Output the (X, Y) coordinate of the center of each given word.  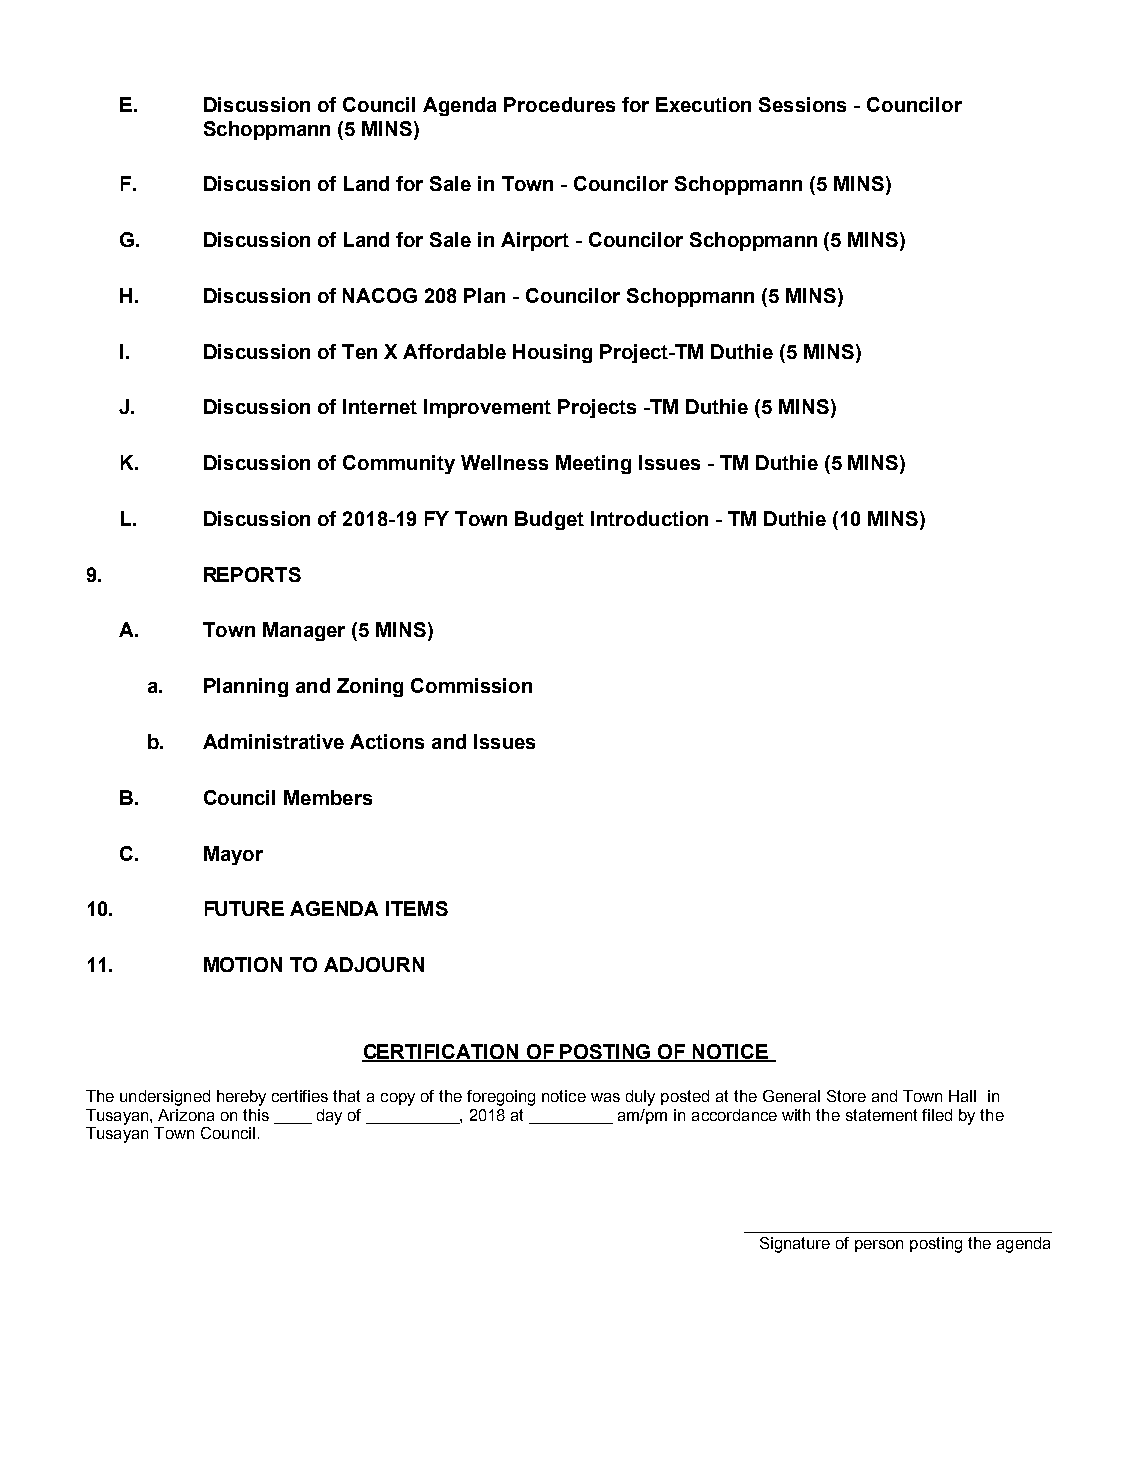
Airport (535, 241)
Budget (549, 520)
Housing (552, 353)
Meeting (593, 464)
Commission (471, 685)
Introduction (649, 518)
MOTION (243, 964)
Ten (359, 351)
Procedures (559, 104)
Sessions (802, 104)
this (256, 1115)
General (791, 1096)
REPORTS (252, 574)
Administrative (273, 741)
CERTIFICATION (441, 1053)
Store (846, 1096)
